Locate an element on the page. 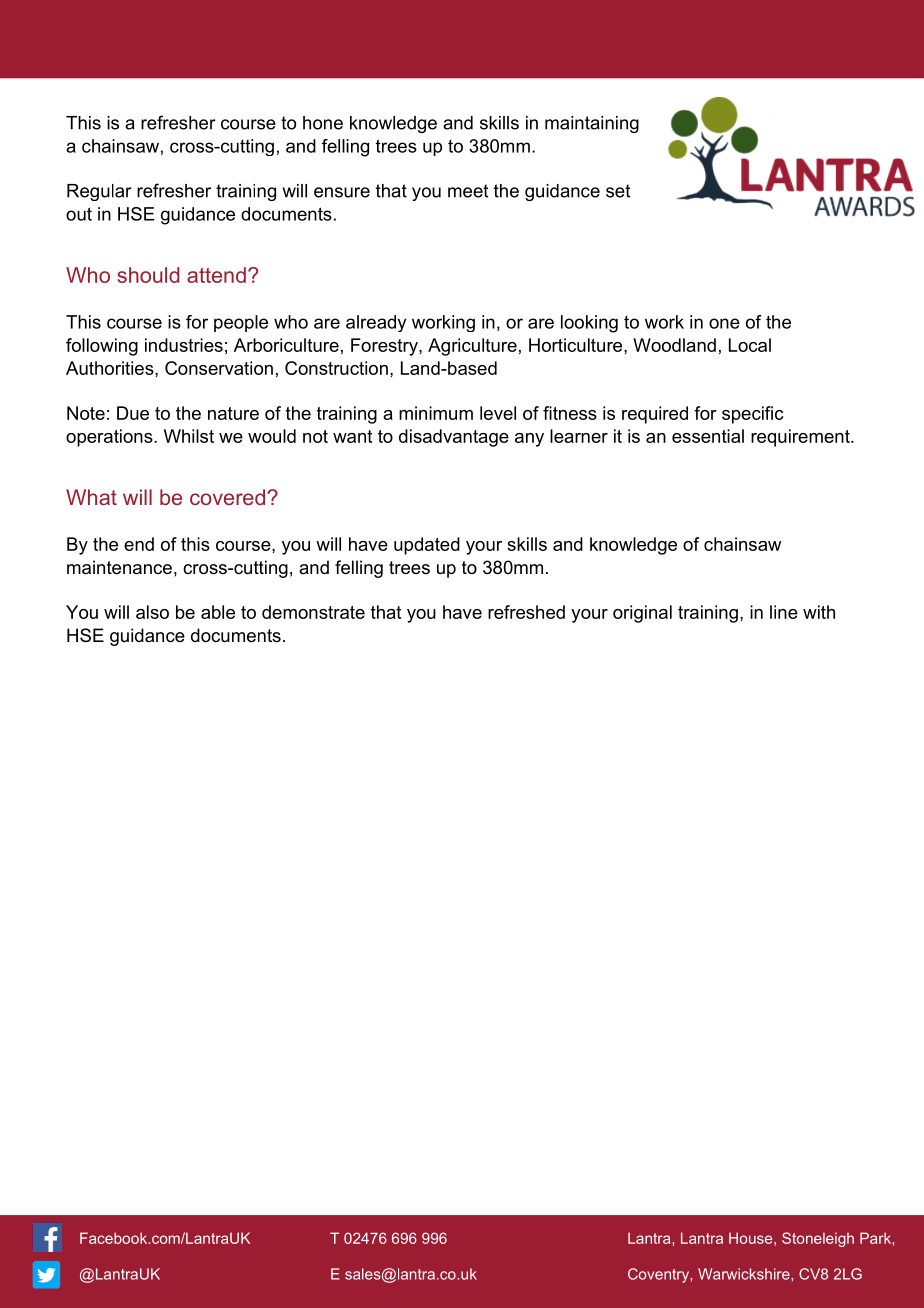 Image resolution: width=924 pixels, height=1308 pixels. line is located at coordinates (784, 612).
